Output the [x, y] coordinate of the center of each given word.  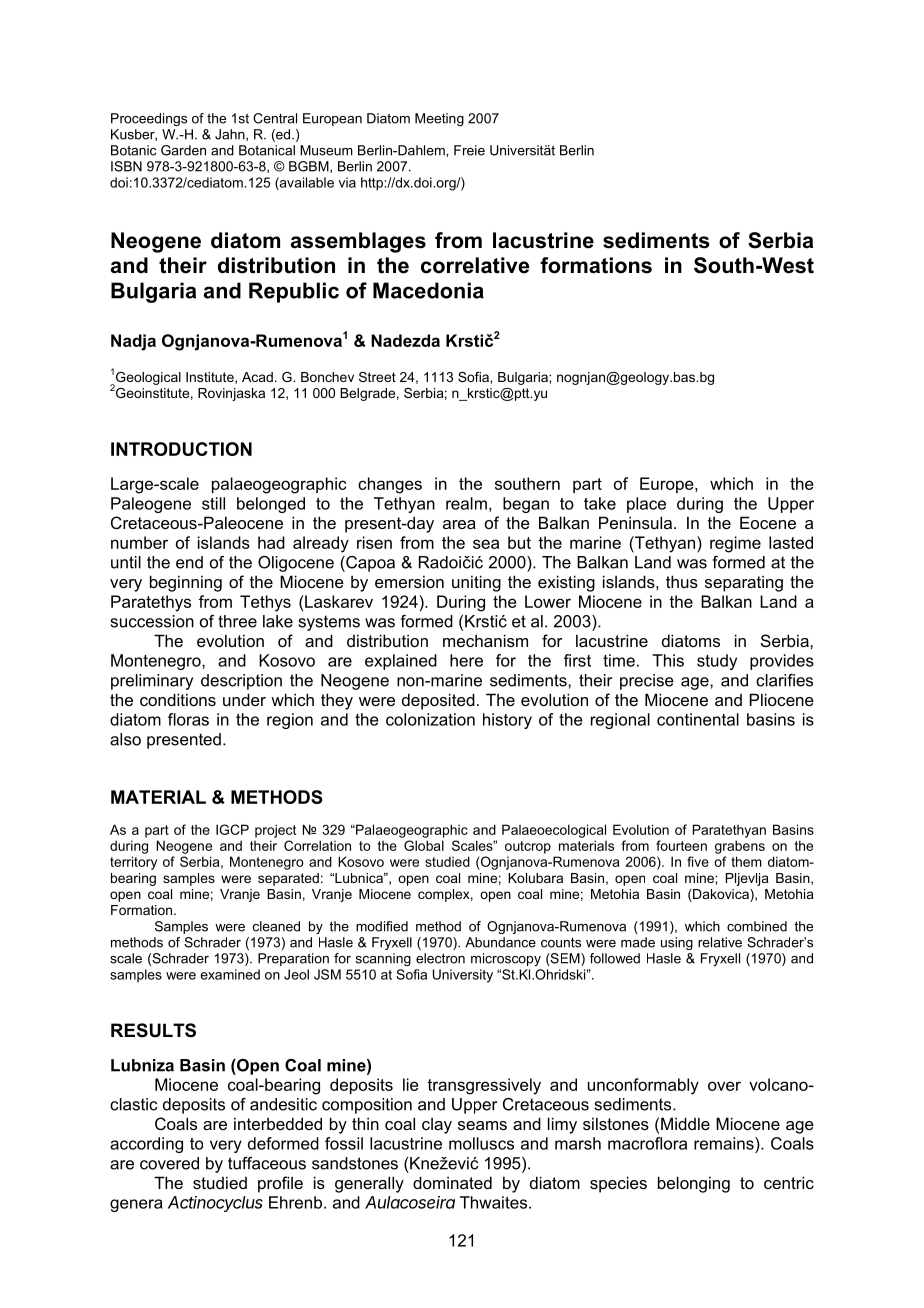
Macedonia [428, 290]
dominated [452, 1182]
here [466, 660]
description [241, 682]
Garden [183, 150]
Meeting [439, 119]
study [717, 662]
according [146, 1145]
